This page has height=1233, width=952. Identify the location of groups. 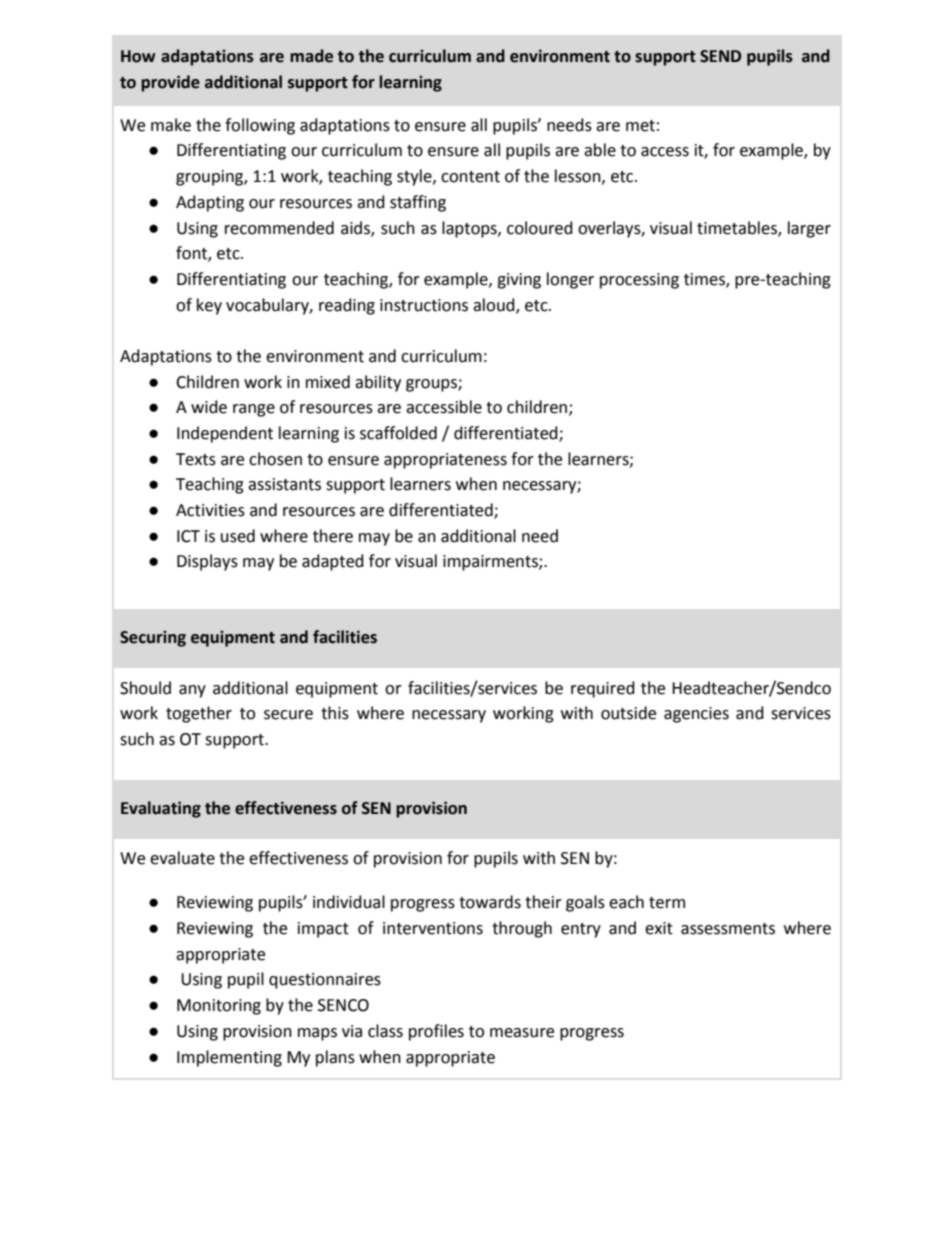
(432, 385).
